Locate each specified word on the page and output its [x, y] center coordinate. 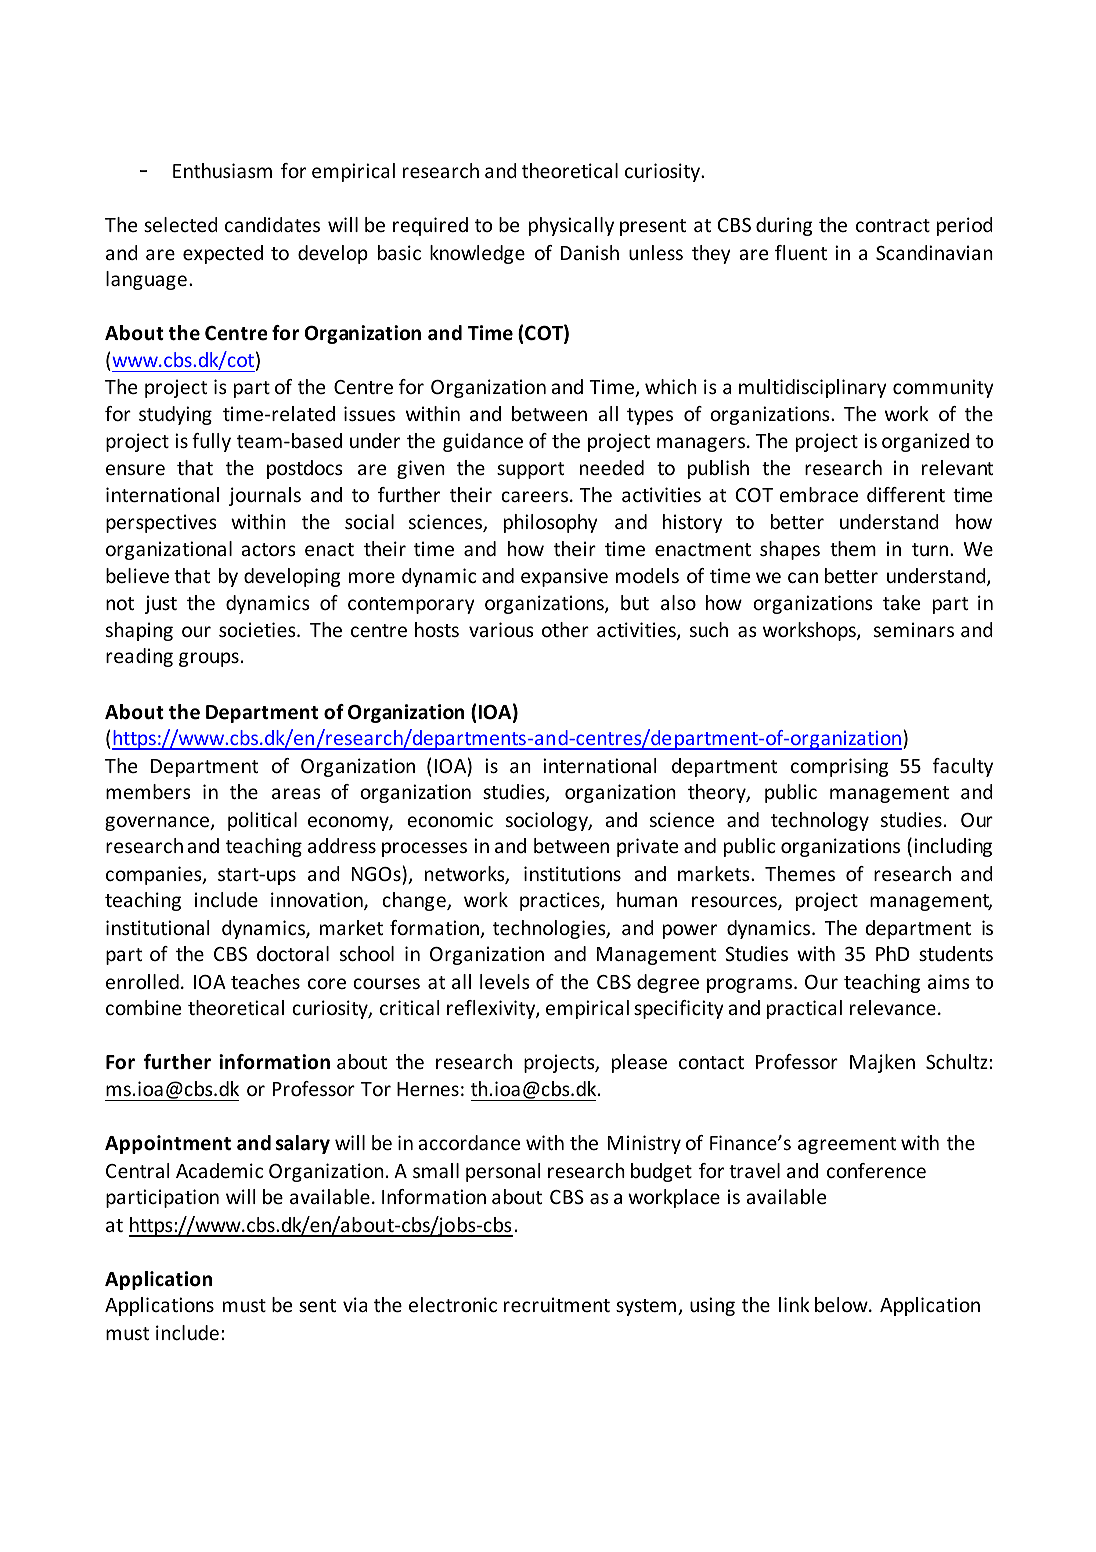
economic [450, 819]
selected [181, 224]
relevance [893, 1007]
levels [505, 981]
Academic [219, 1170]
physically [571, 226]
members [148, 791]
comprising [840, 767]
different [906, 494]
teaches [265, 981]
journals [265, 496]
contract [893, 225]
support [530, 470]
